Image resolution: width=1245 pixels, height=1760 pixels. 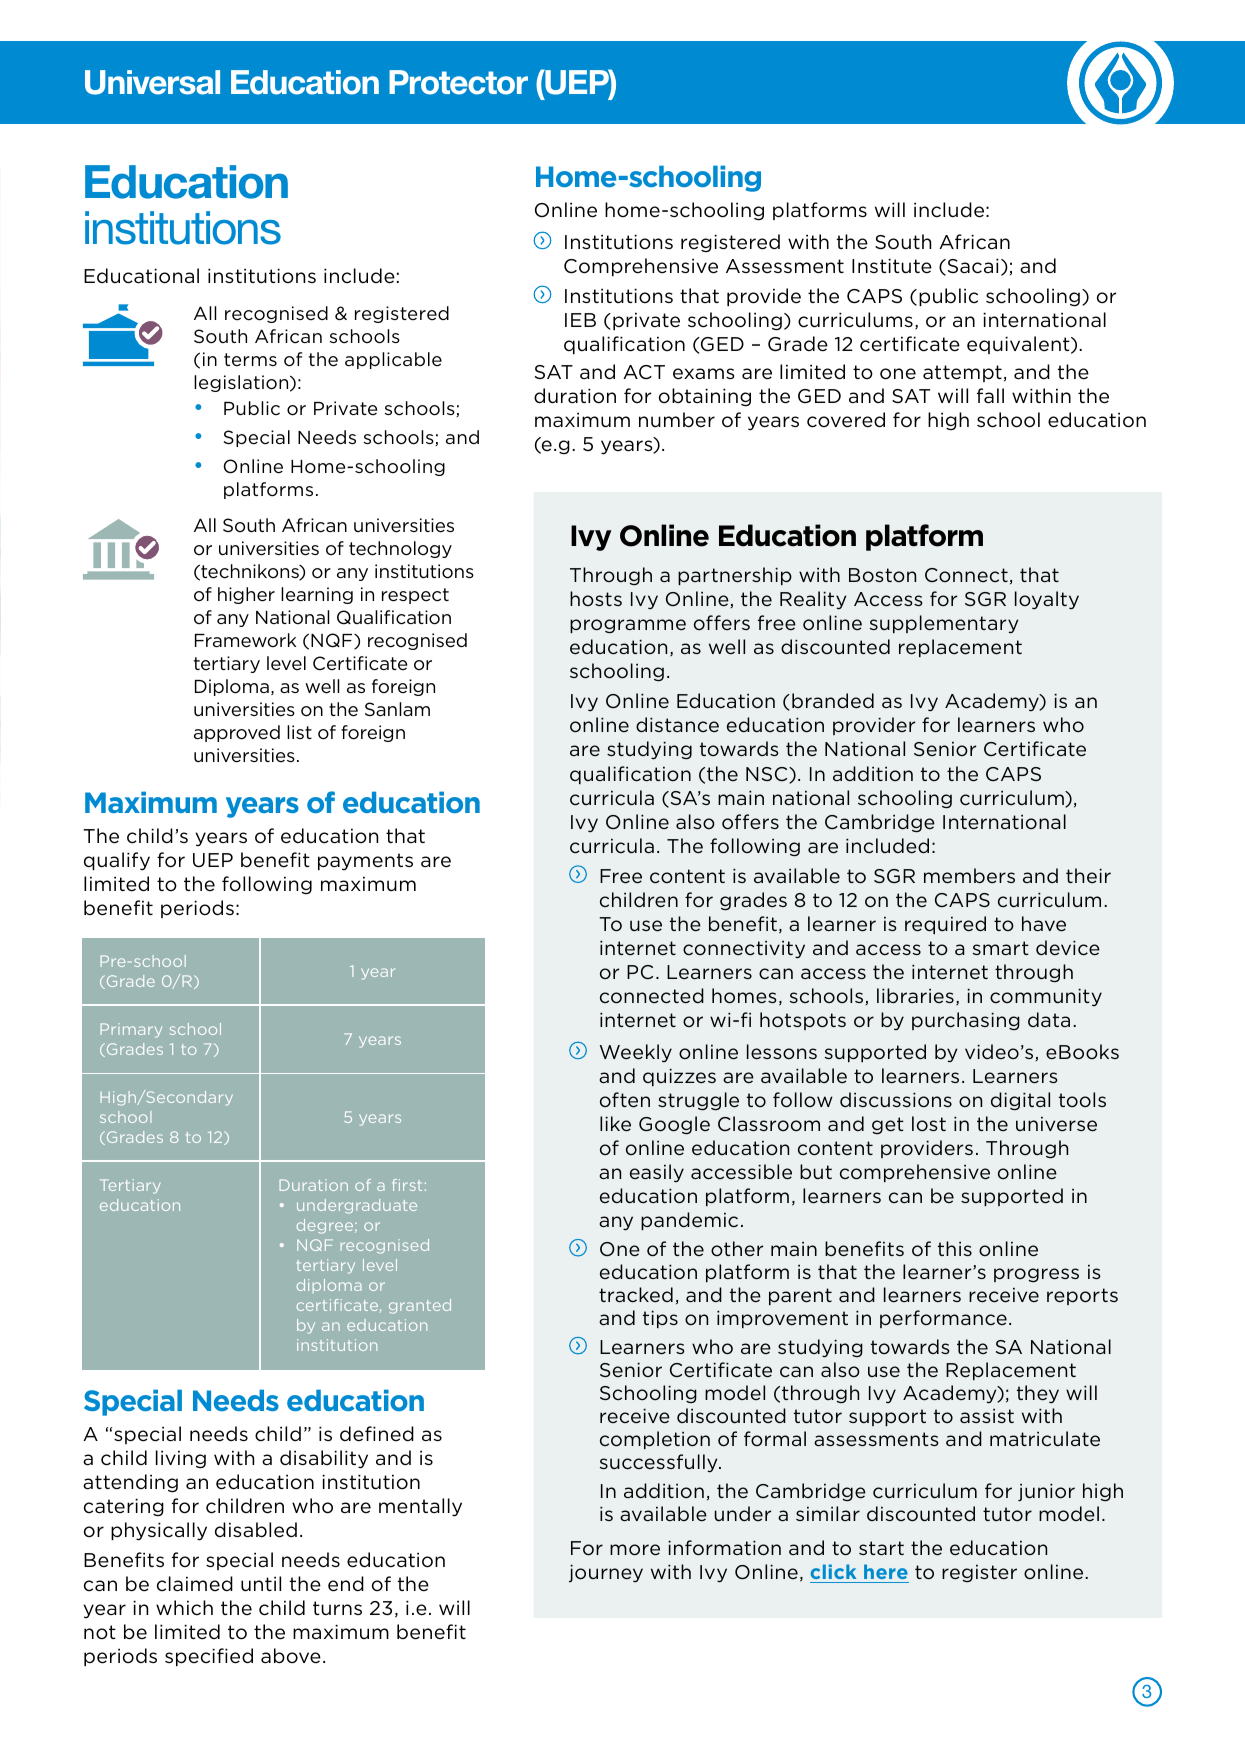 What do you see at coordinates (596, 598) in the screenshot?
I see `hosts` at bounding box center [596, 598].
